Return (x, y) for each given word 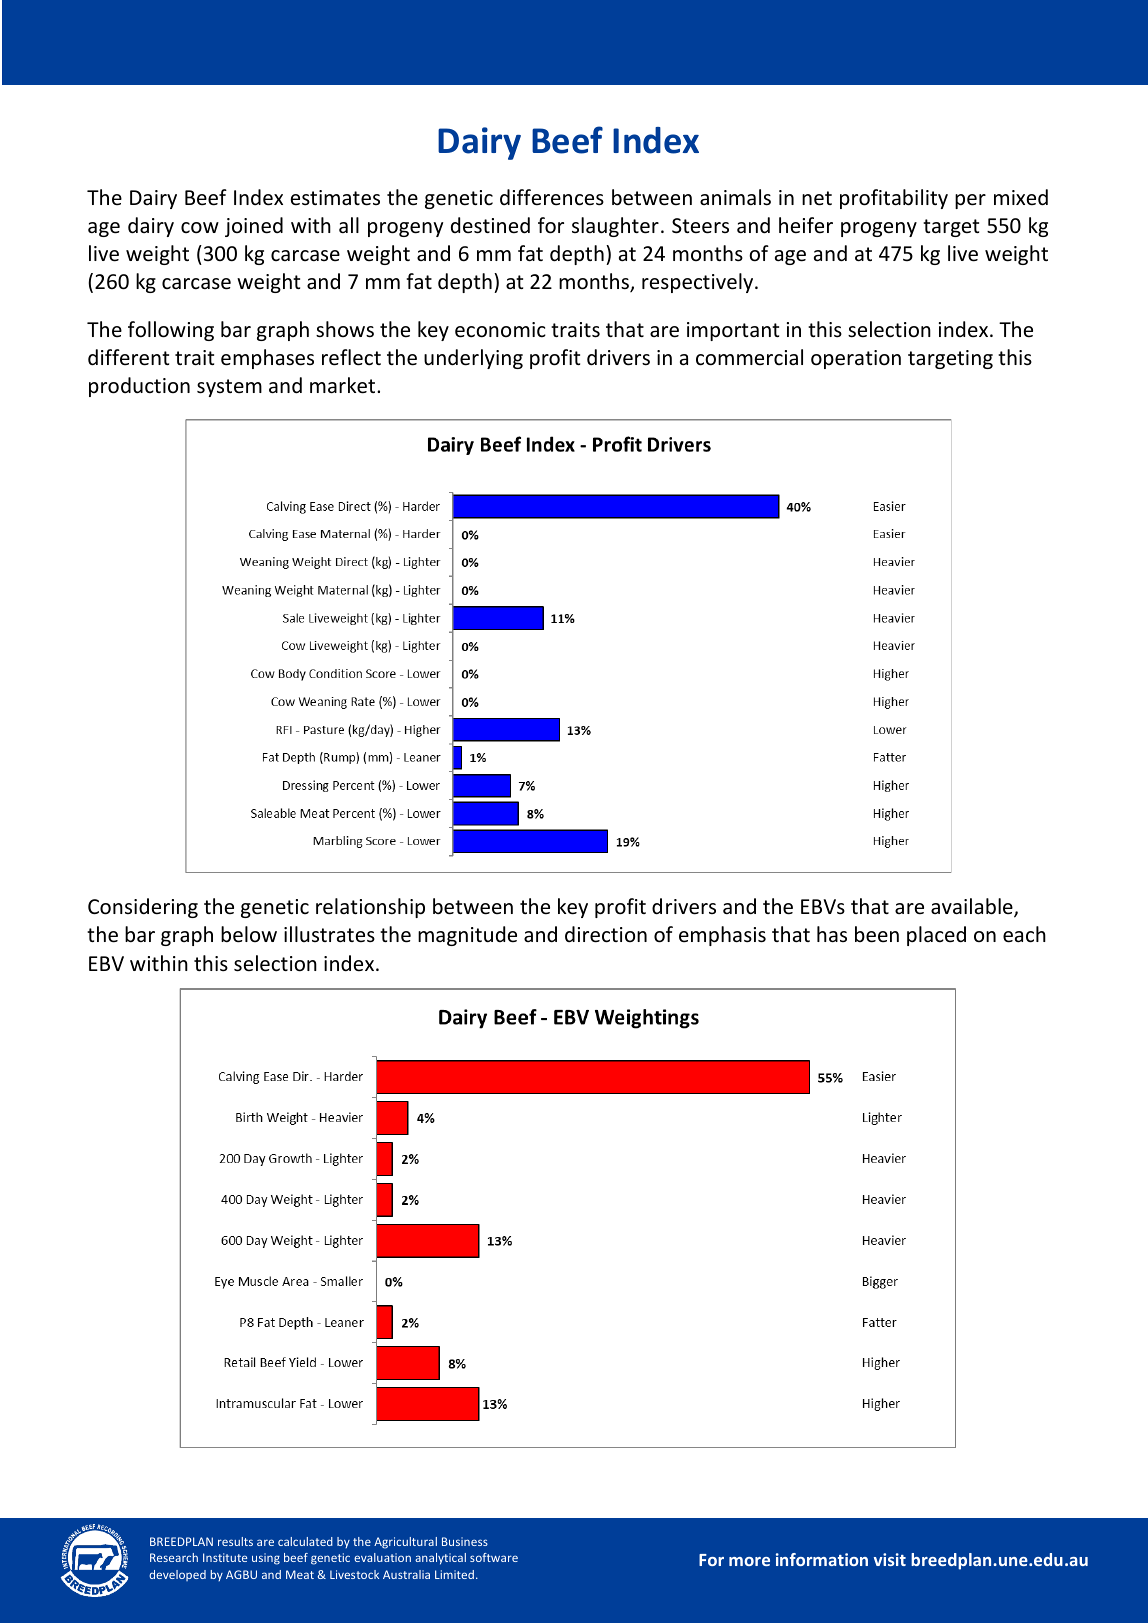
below (249, 934)
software (494, 1557)
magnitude (467, 936)
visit (890, 1559)
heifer (806, 225)
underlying (473, 359)
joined (254, 227)
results (235, 1541)
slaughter (615, 227)
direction (606, 934)
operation (856, 359)
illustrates (329, 934)
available (973, 907)
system (229, 388)
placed (936, 936)
